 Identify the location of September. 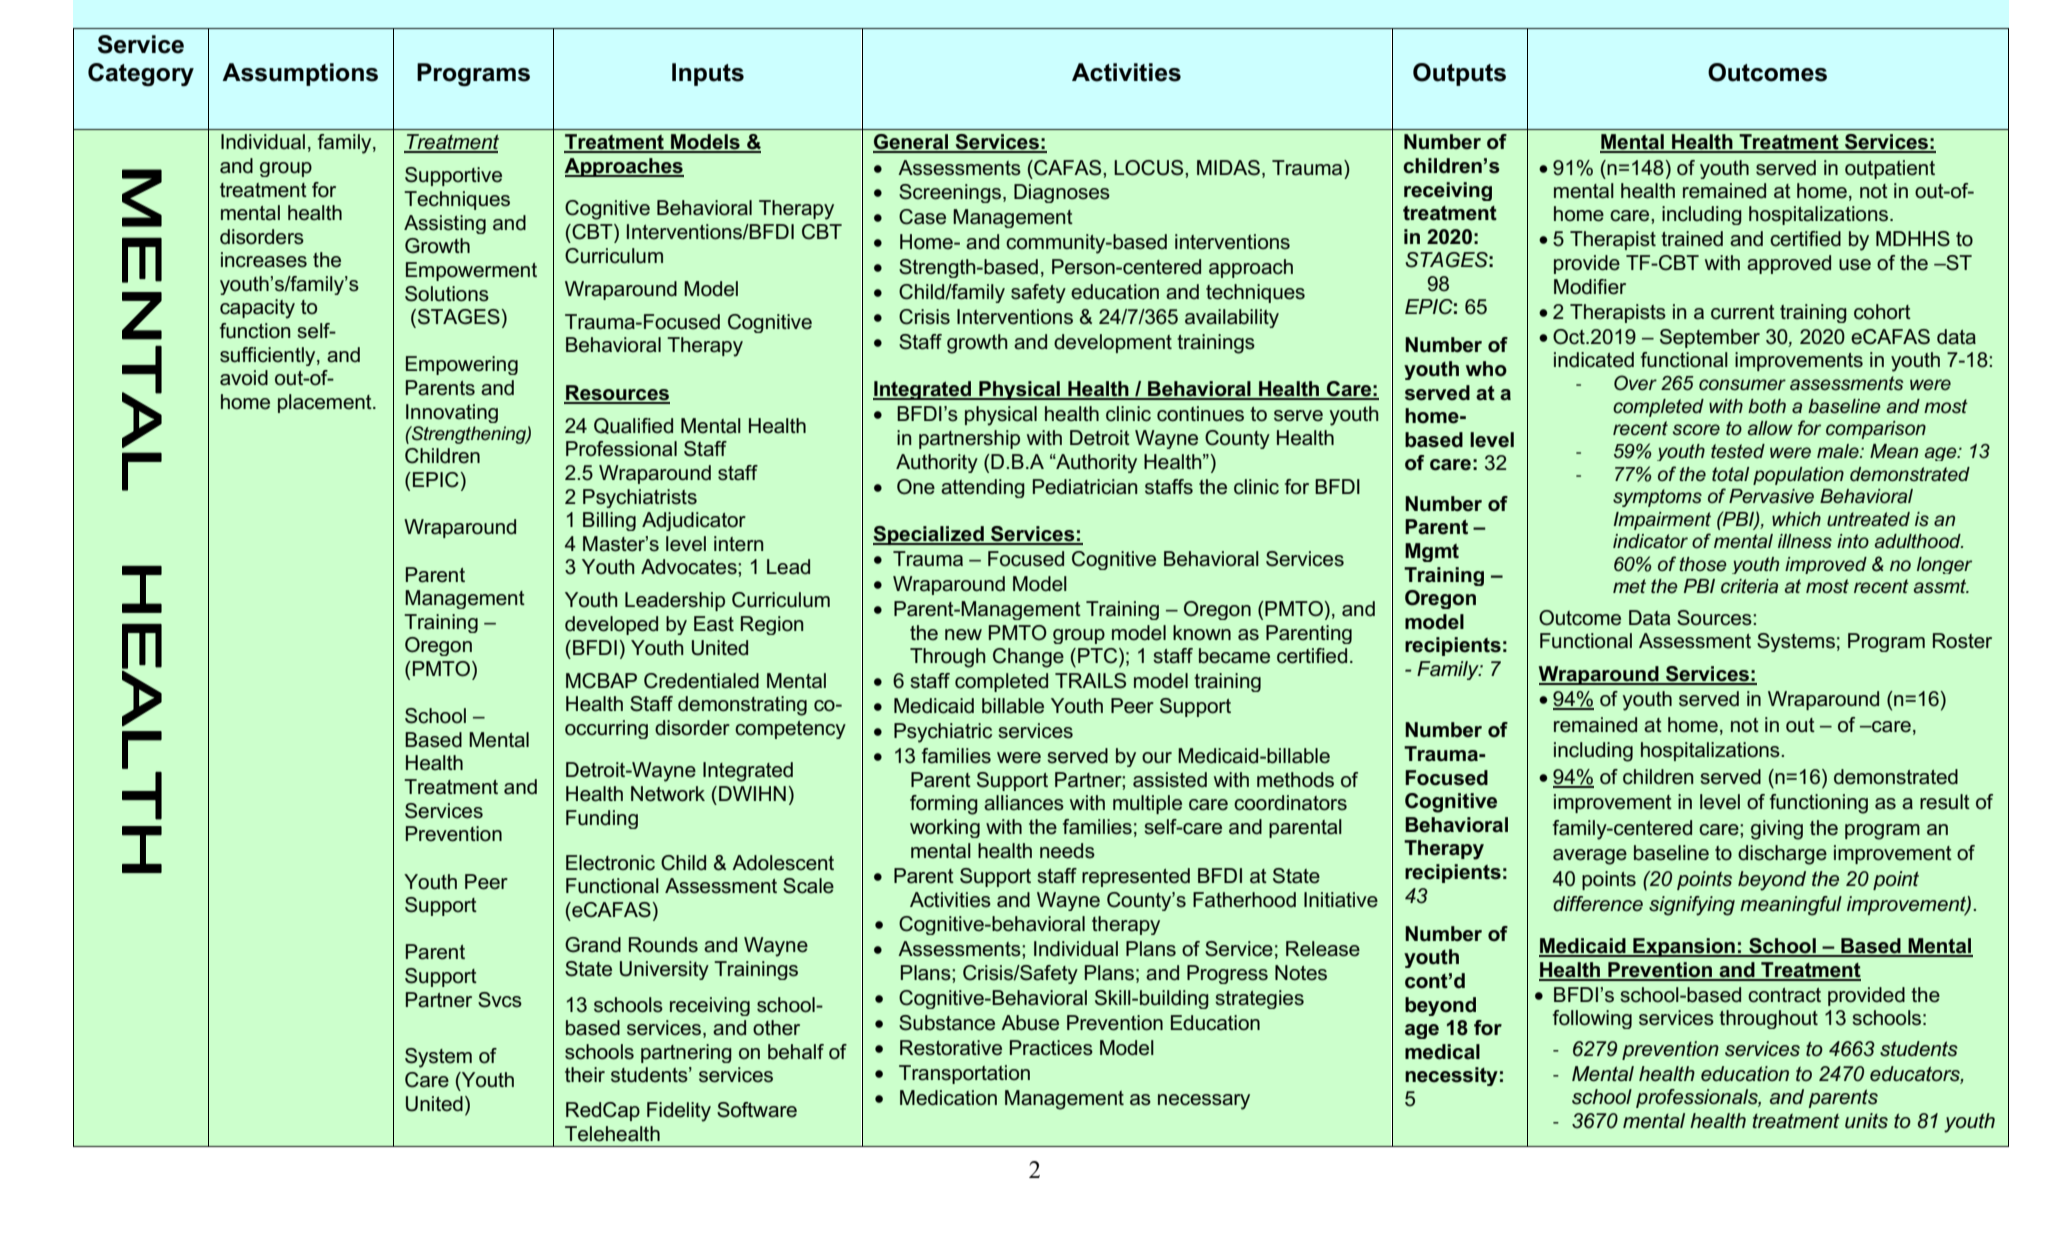
(1710, 338).
